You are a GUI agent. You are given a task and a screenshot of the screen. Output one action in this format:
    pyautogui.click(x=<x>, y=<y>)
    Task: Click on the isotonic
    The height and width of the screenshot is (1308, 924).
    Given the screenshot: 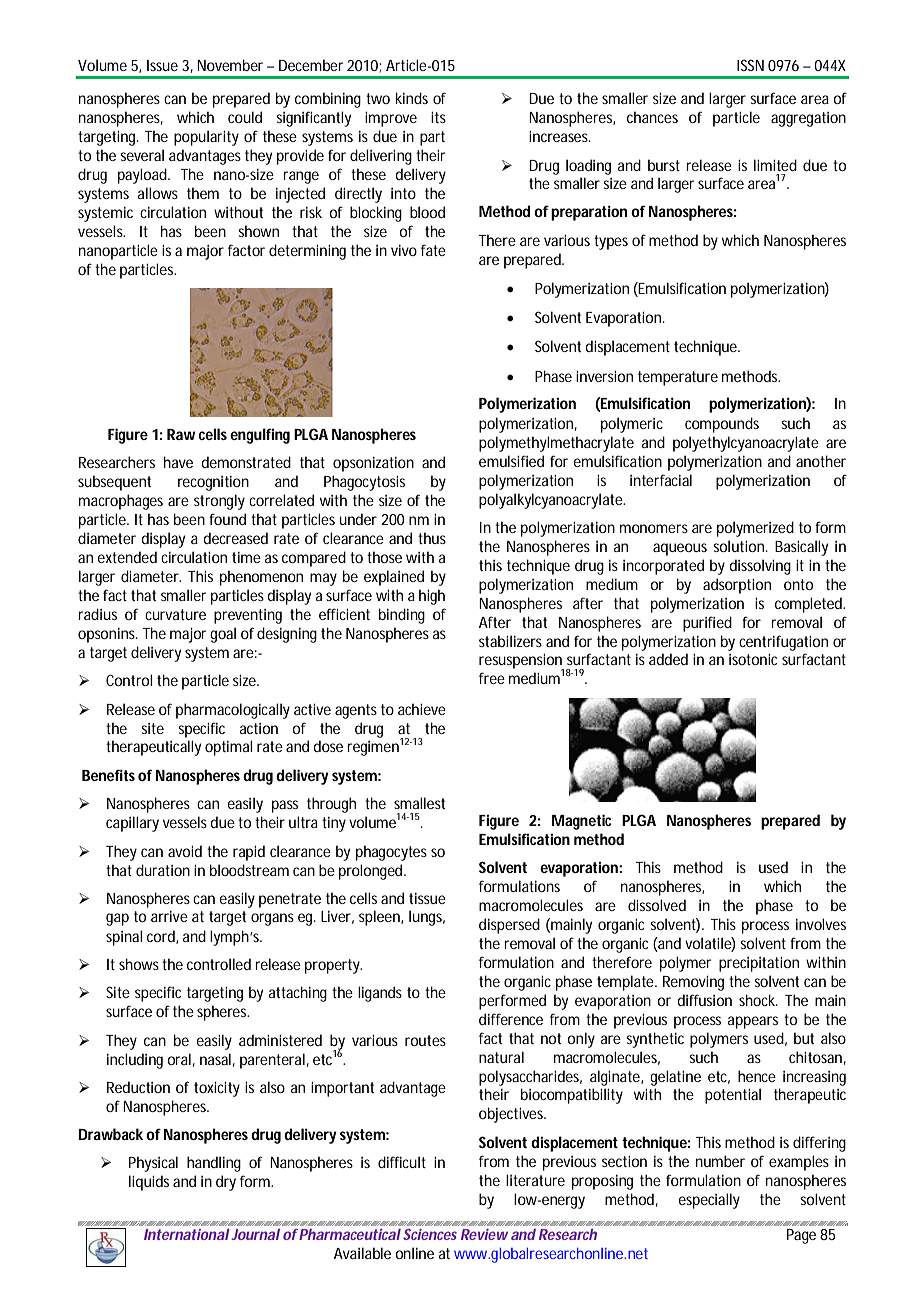 What is the action you would take?
    pyautogui.click(x=753, y=659)
